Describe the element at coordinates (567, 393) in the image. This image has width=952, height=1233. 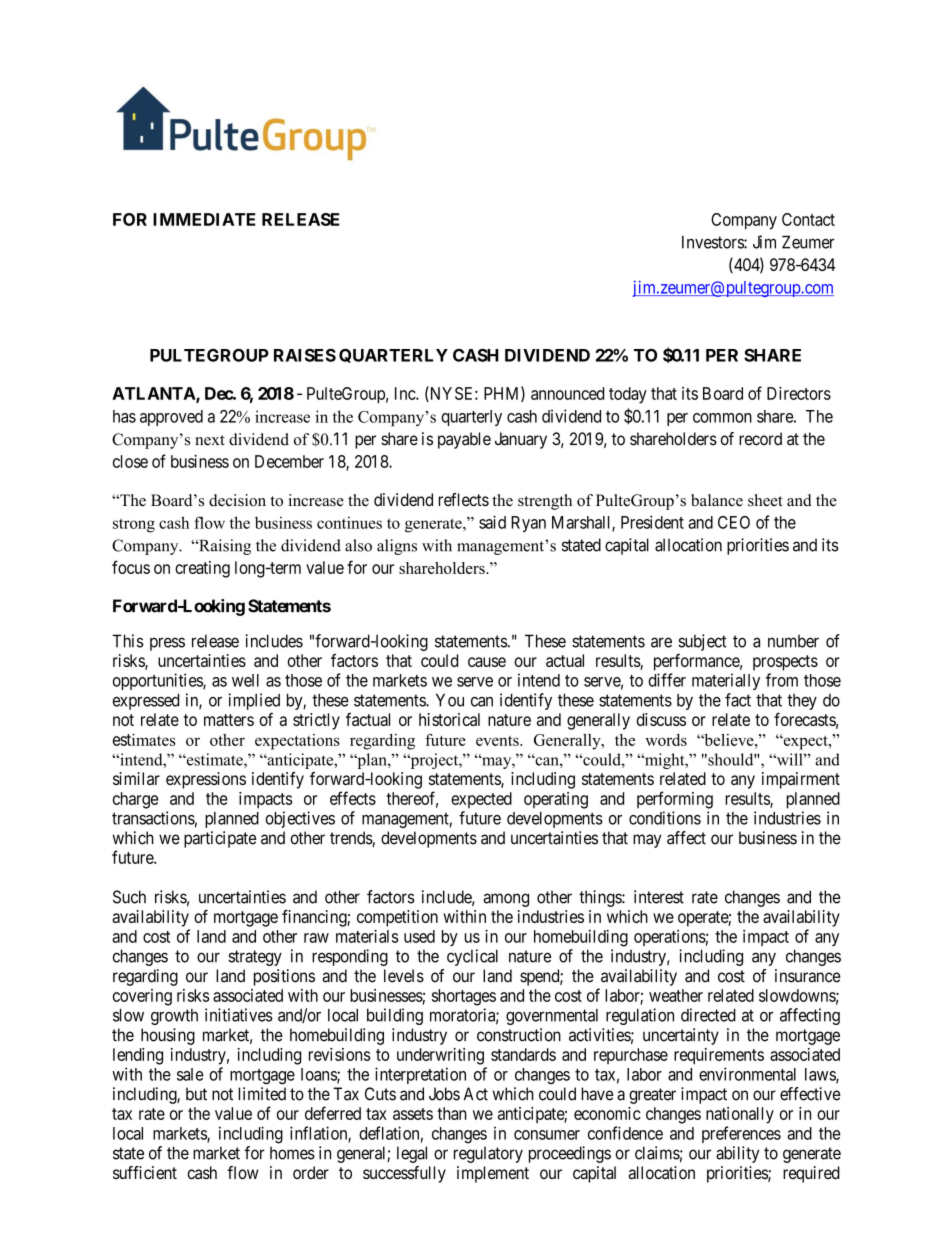
I see `announced` at that location.
